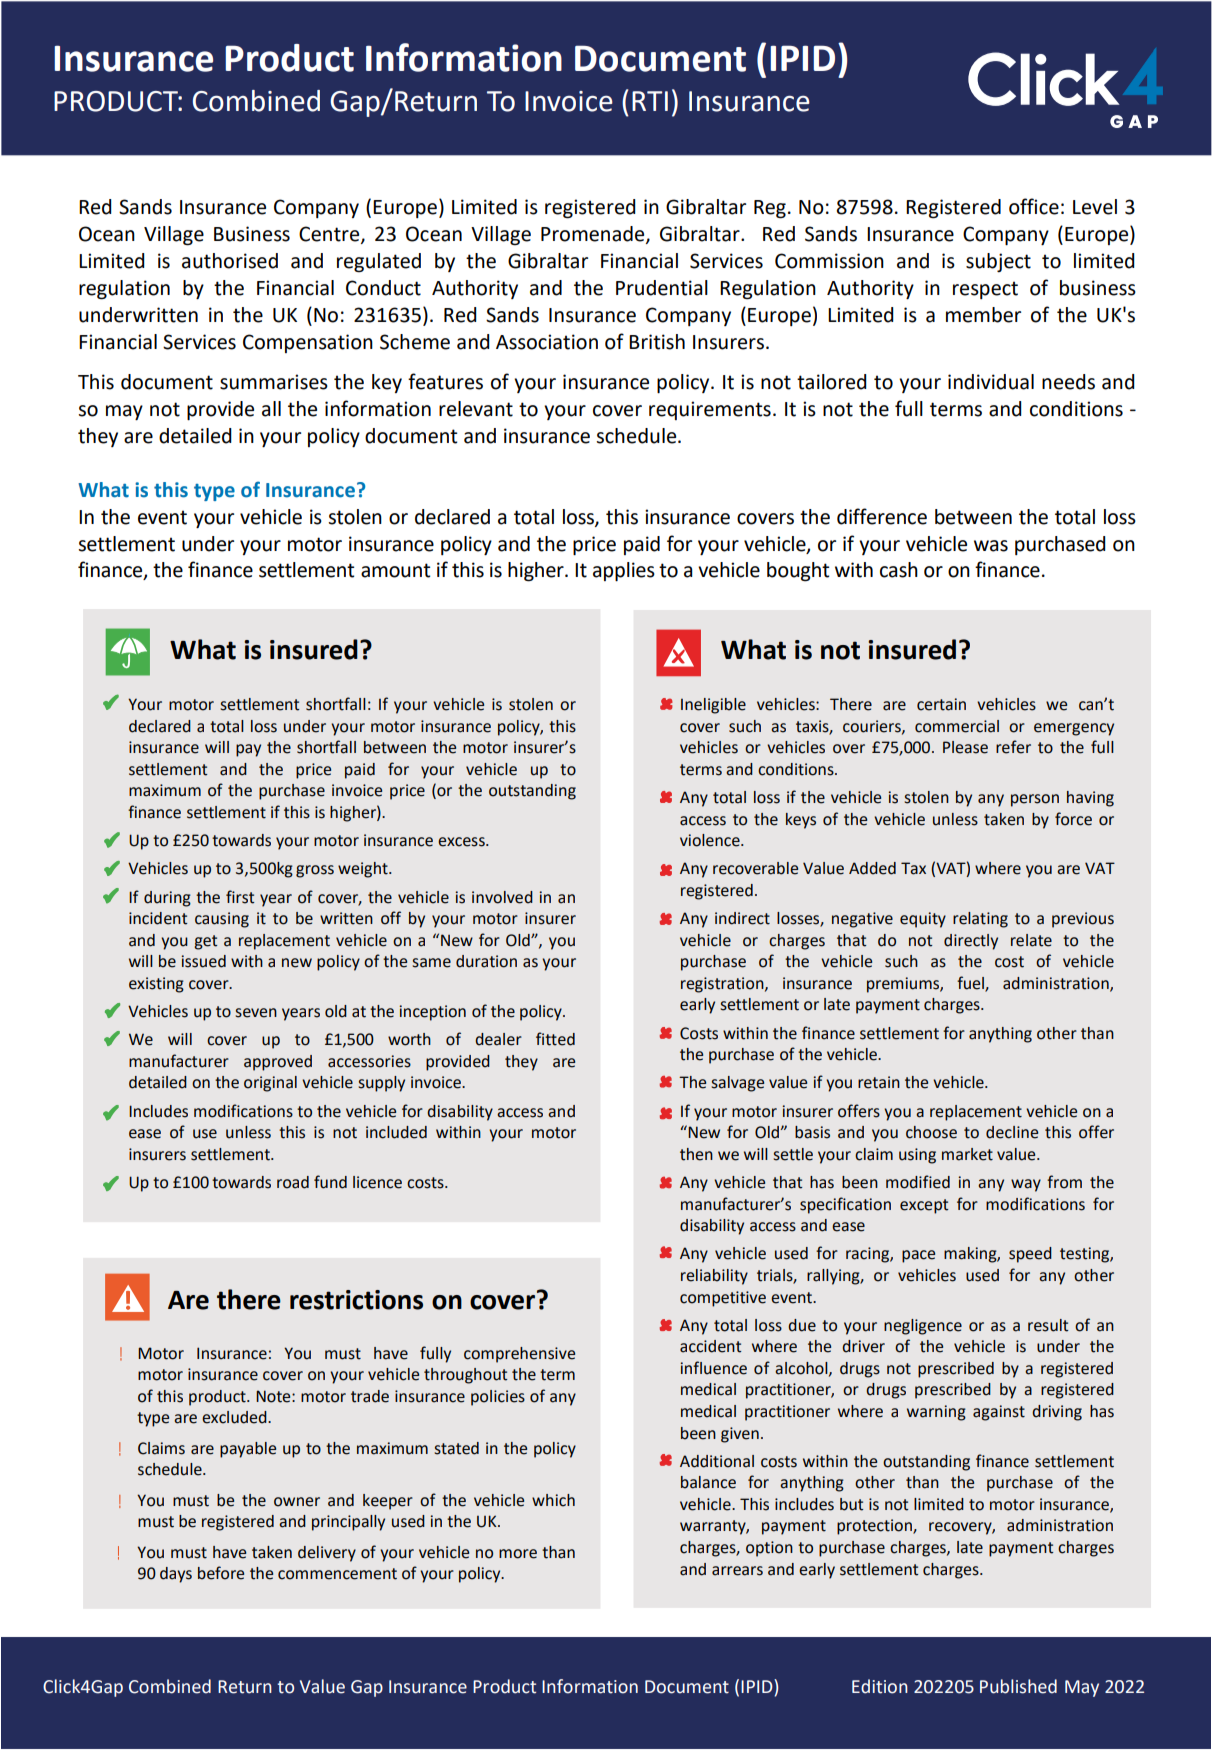  Describe the element at coordinates (356, 1300) in the page. I see `restrictions` at that location.
